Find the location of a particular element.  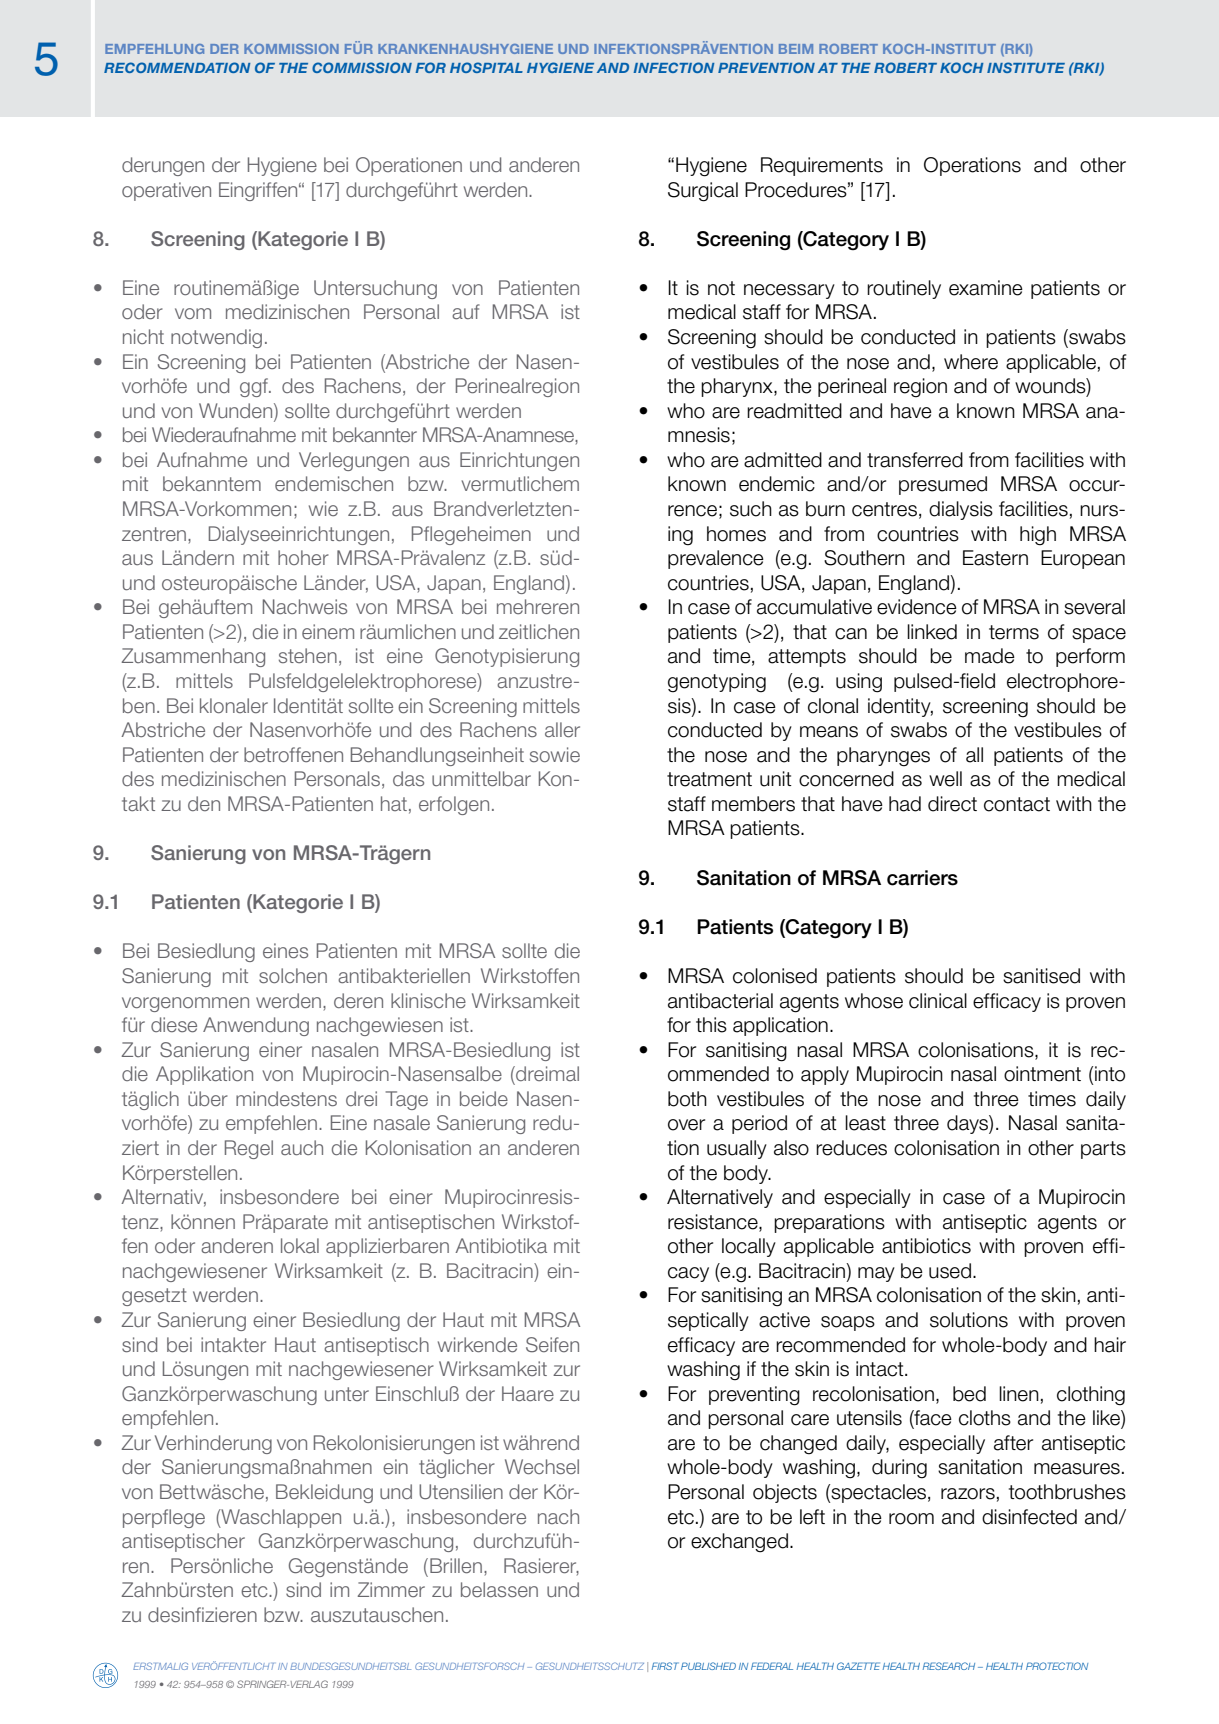

Requirements is located at coordinates (822, 166).
